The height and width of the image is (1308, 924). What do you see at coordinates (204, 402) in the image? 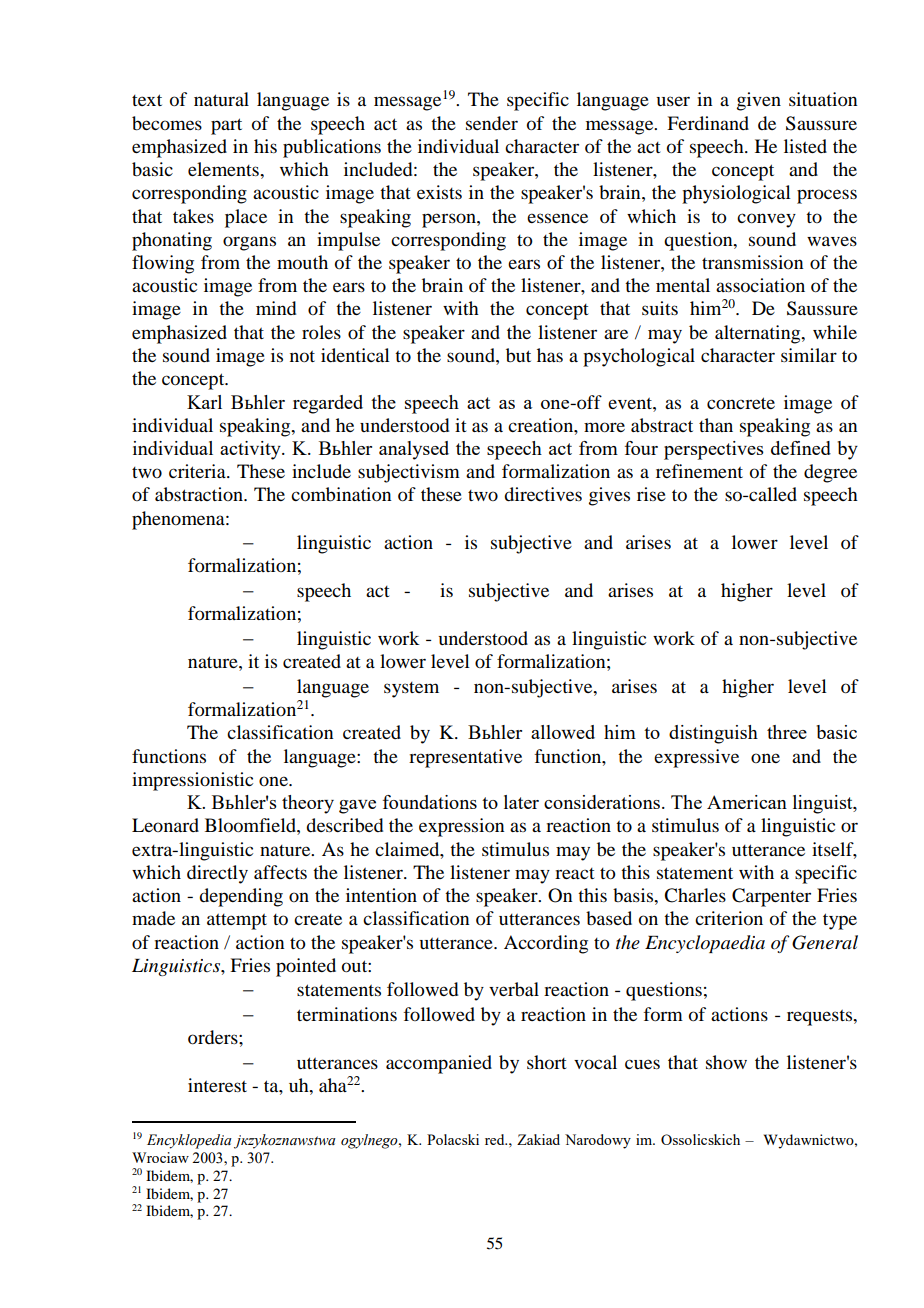
I see `Karl` at bounding box center [204, 402].
